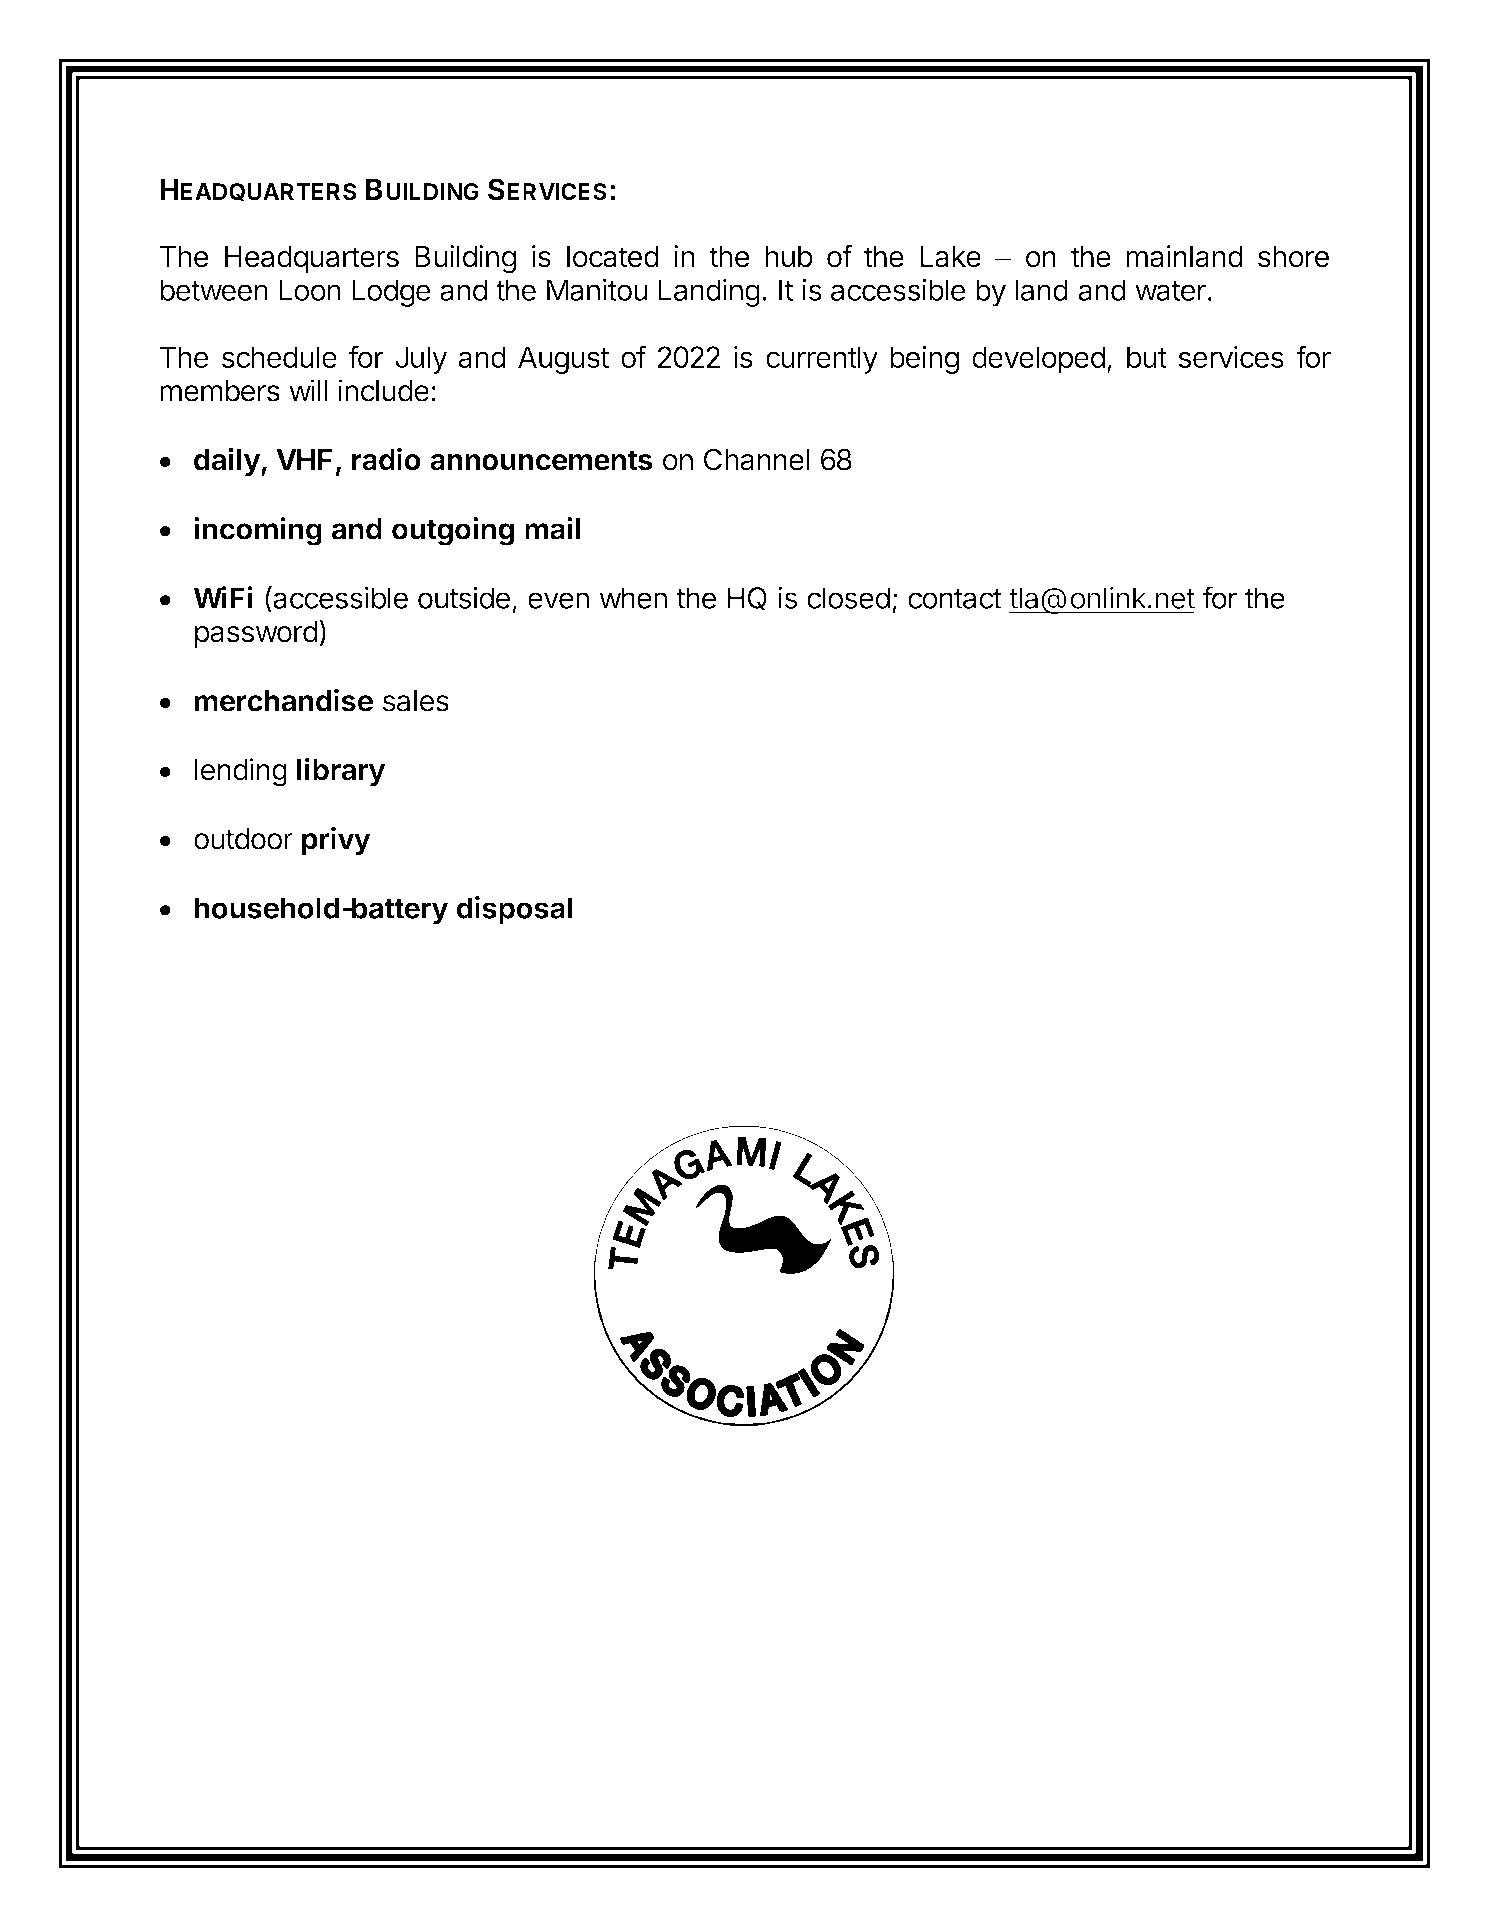 This screenshot has height=1926, width=1488. What do you see at coordinates (304, 459) in the screenshot?
I see `VHF` at bounding box center [304, 459].
